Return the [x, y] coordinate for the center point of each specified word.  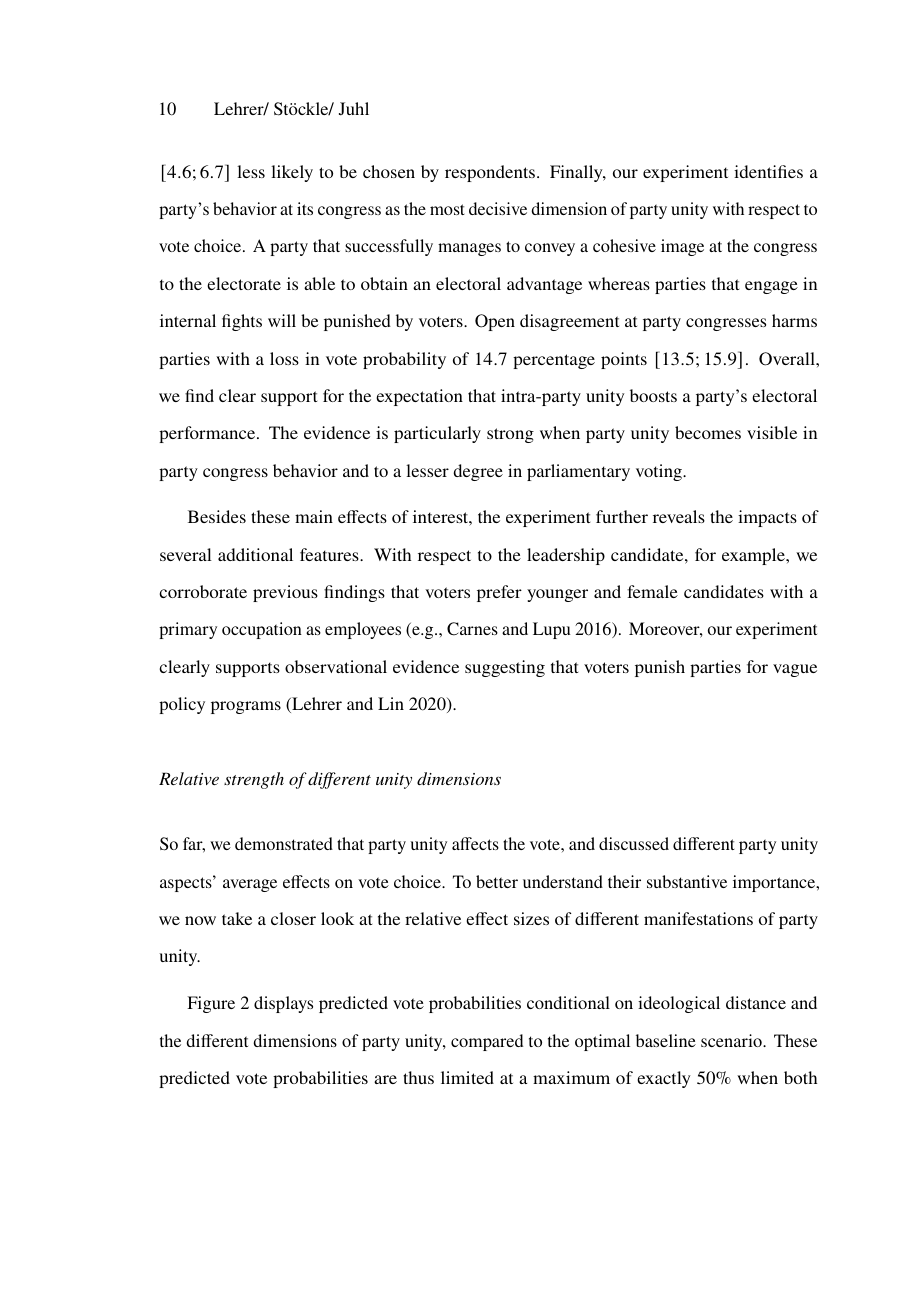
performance [208, 434]
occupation [262, 630]
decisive [498, 208]
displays [283, 1004]
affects [475, 843]
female [652, 591]
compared [487, 1042]
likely [292, 173]
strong [510, 435]
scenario [732, 1040]
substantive [687, 881]
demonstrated [284, 843]
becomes [708, 432]
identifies [768, 171]
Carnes [472, 629]
